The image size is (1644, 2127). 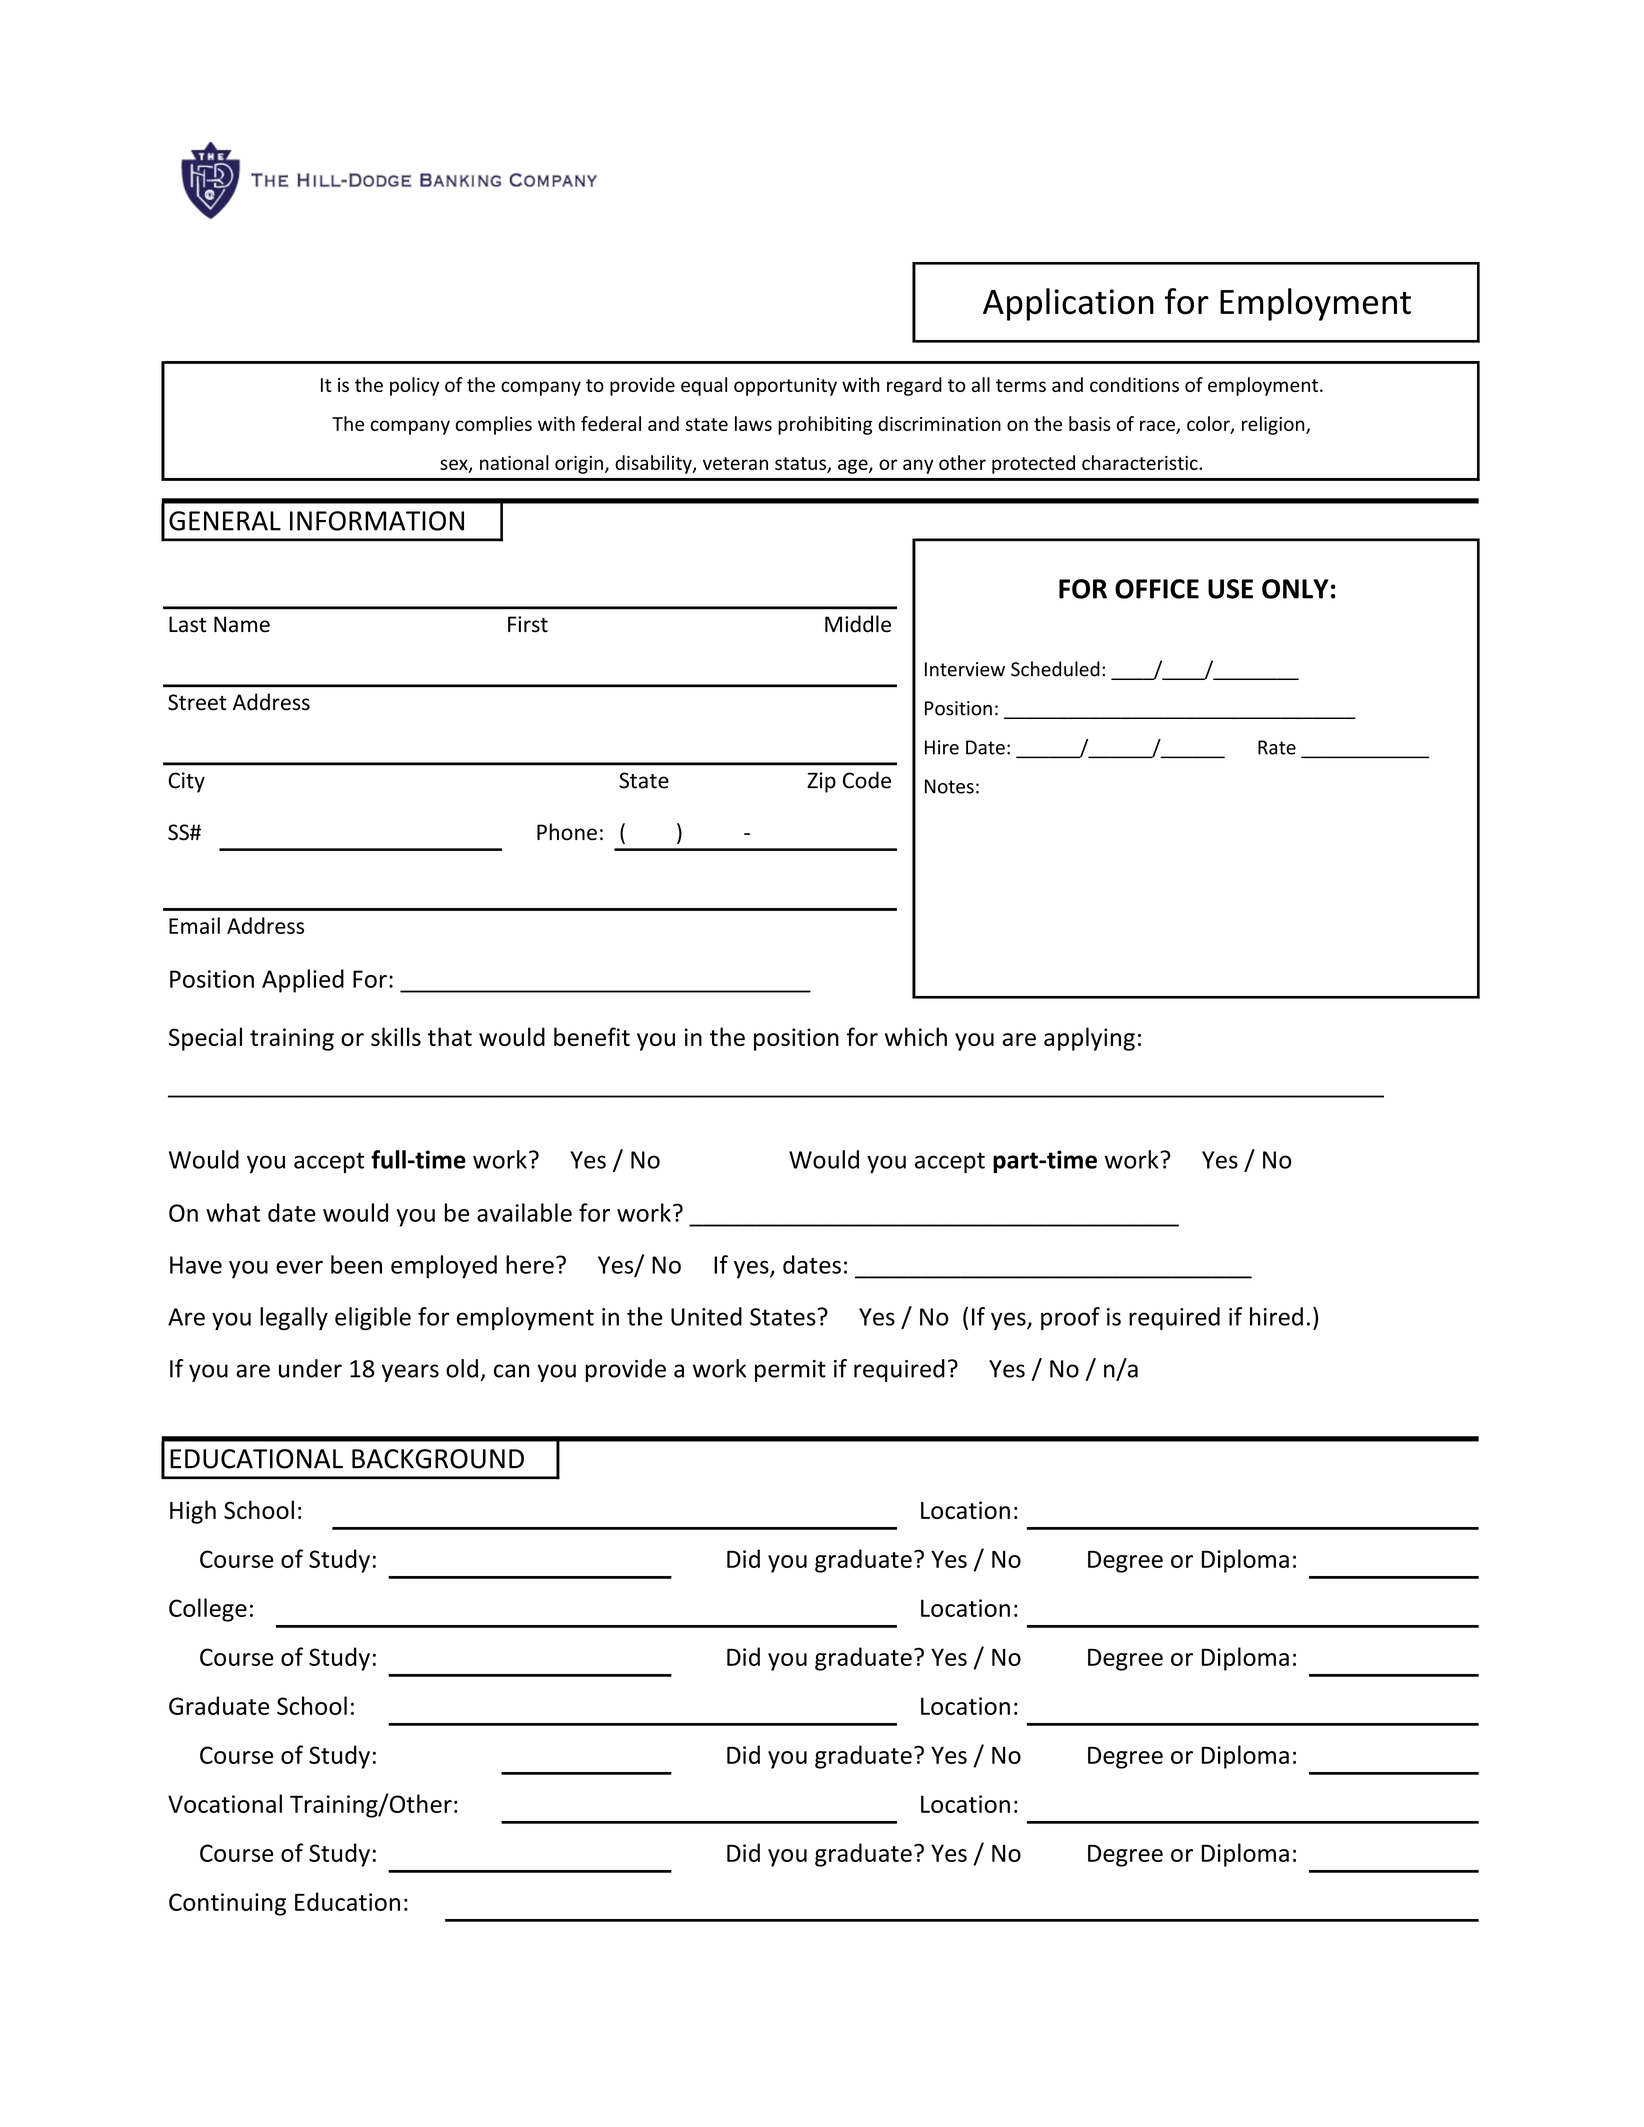 I want to click on Vocational, so click(x=225, y=1803).
